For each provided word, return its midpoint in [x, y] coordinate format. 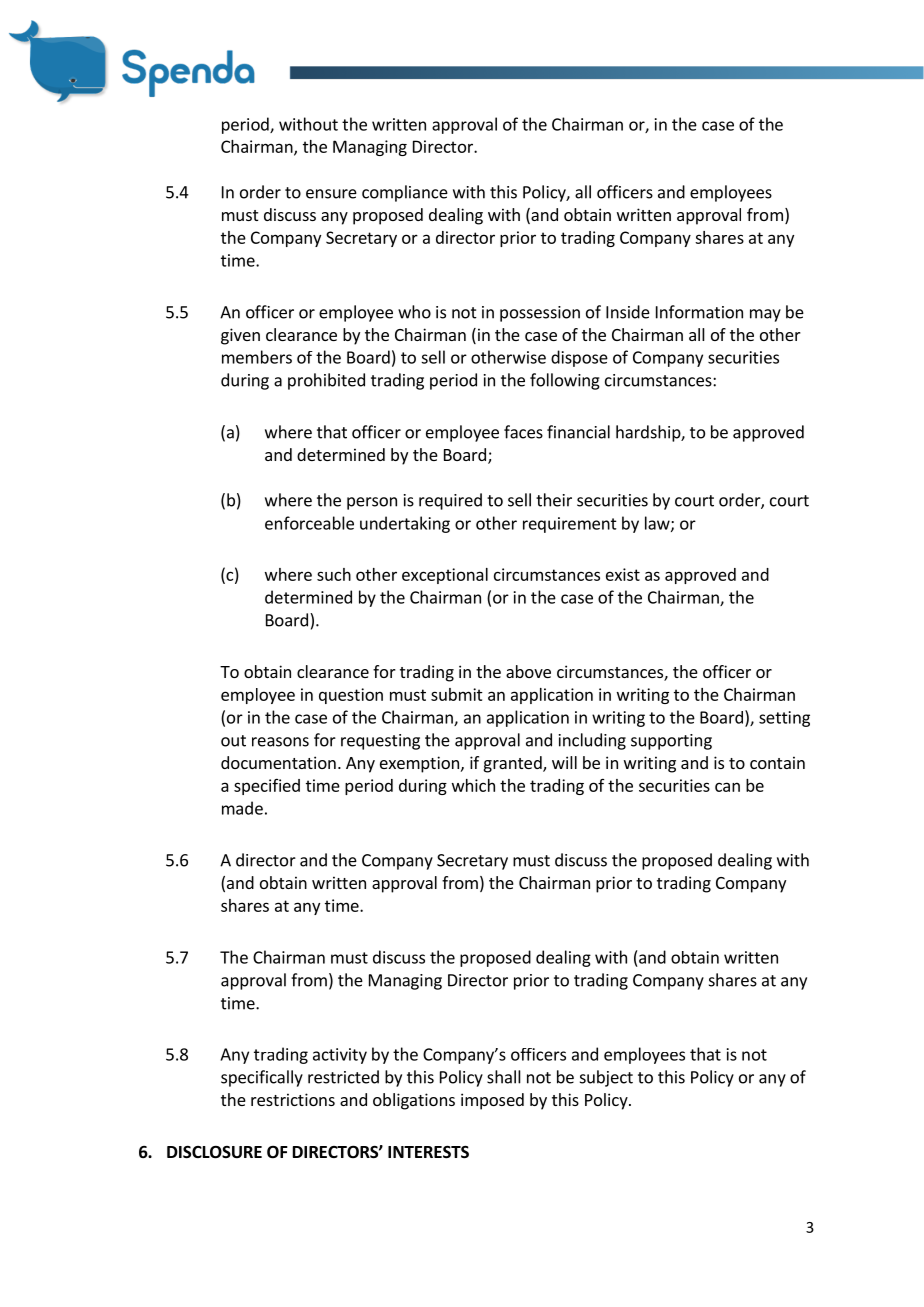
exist [623, 574]
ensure [331, 194]
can [727, 787]
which [473, 785]
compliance [405, 193]
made [242, 808]
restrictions [293, 1099]
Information [699, 312]
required [450, 501]
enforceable [309, 523]
